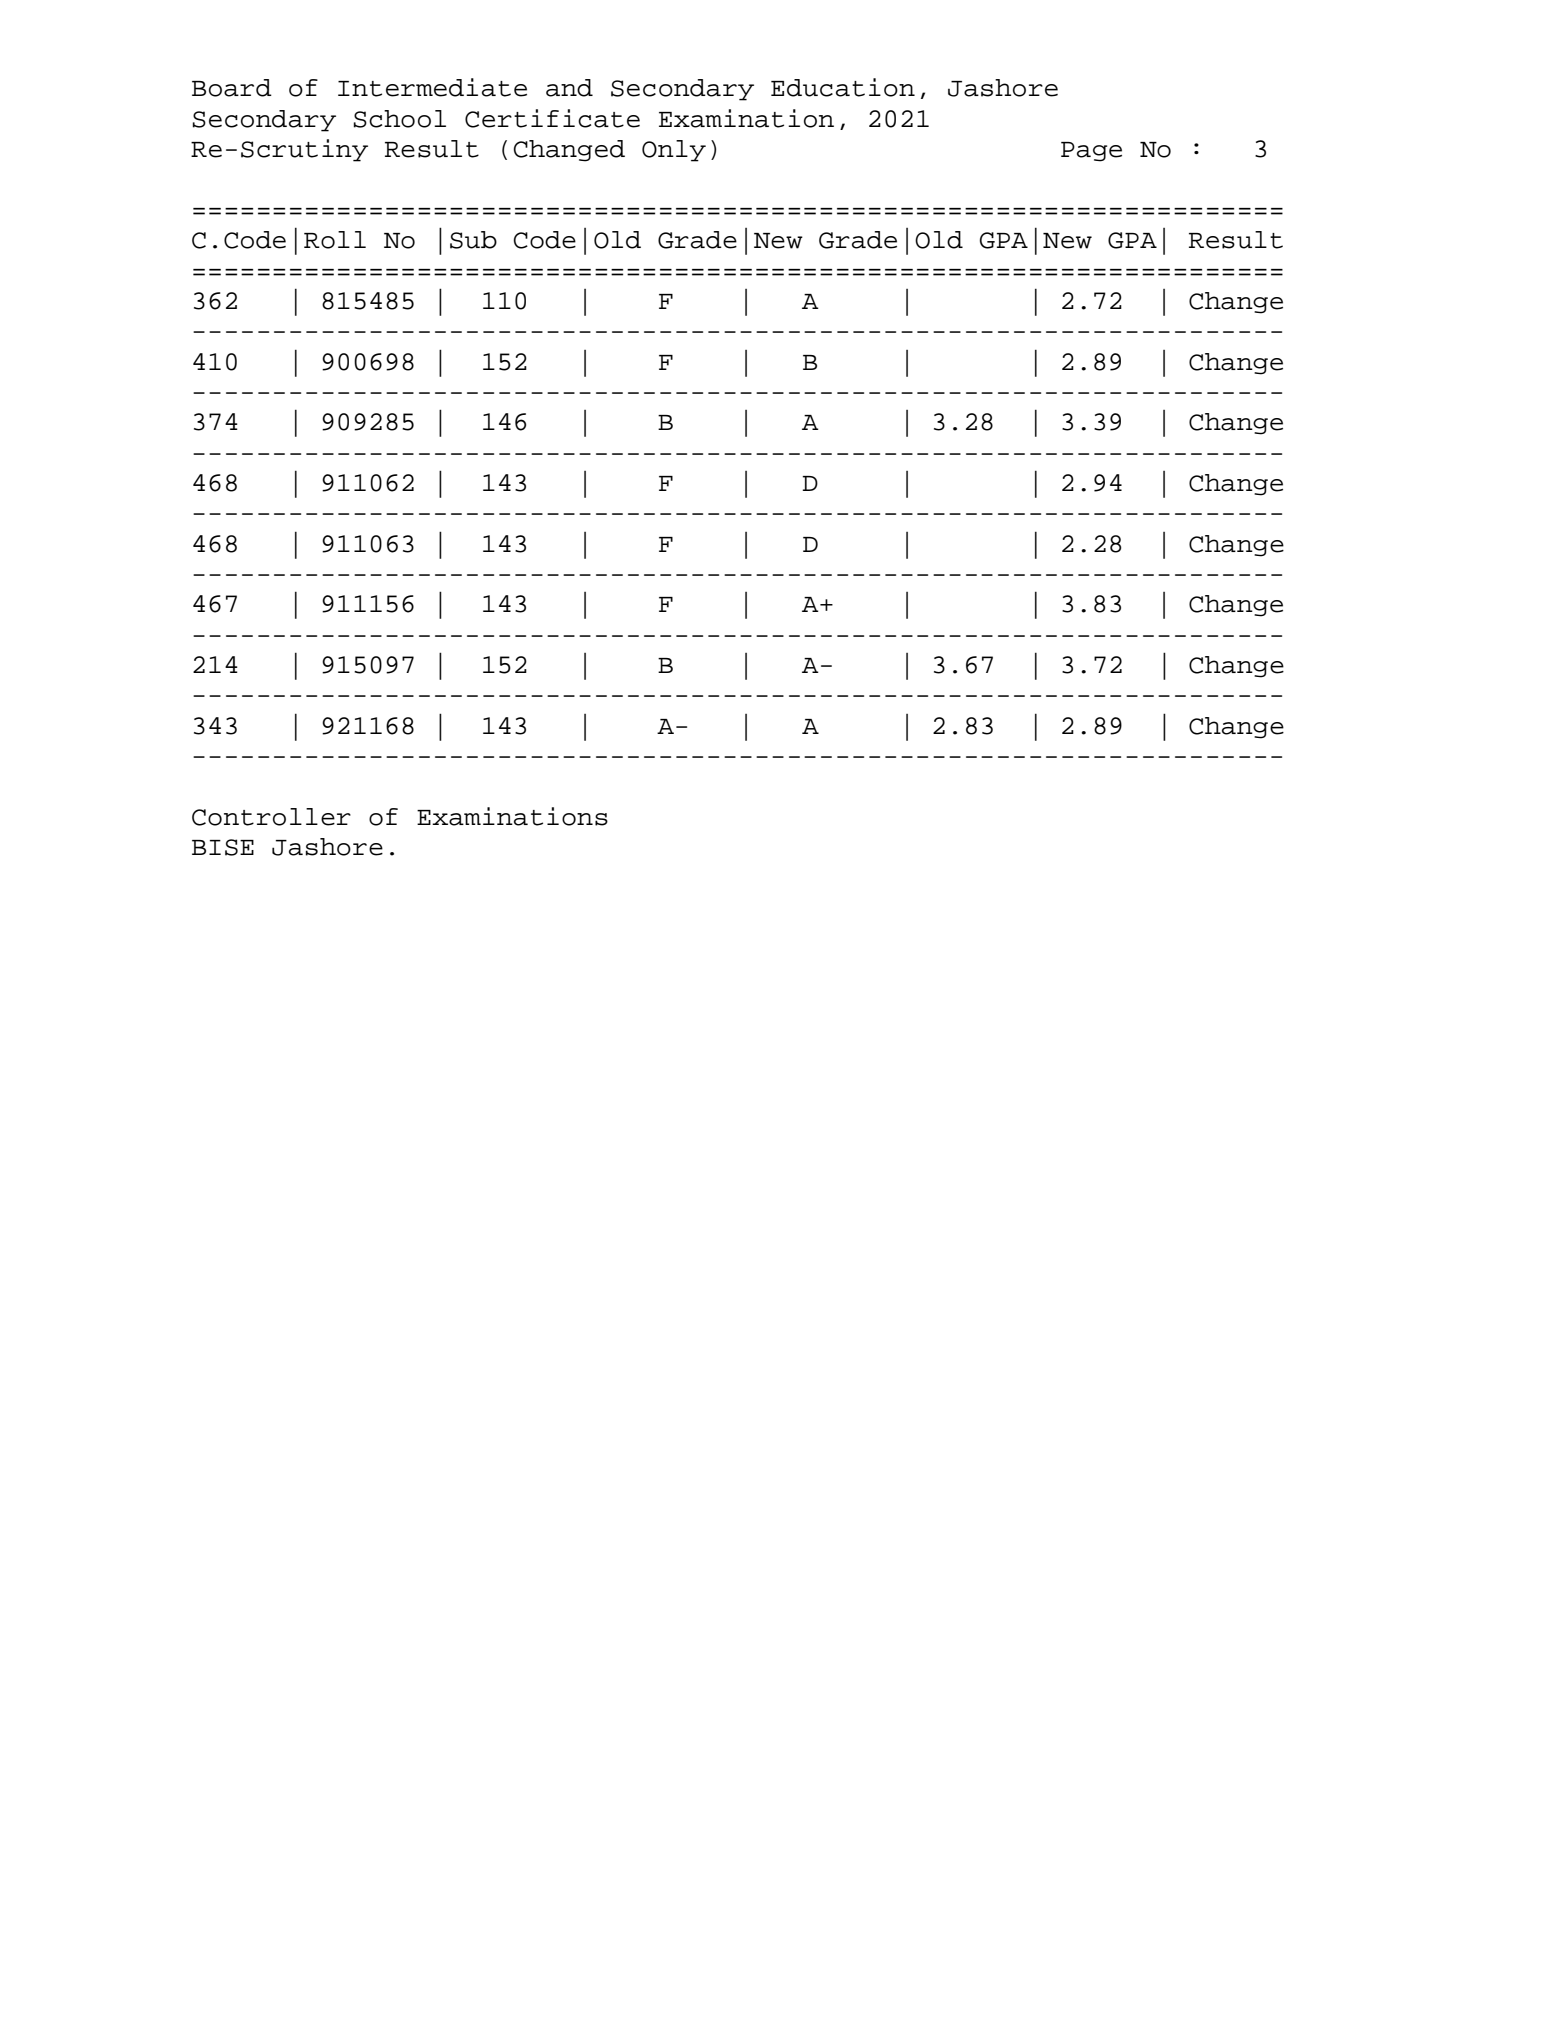 The height and width of the image is (2021, 1562). Describe the element at coordinates (1091, 152) in the image. I see `Page` at that location.
